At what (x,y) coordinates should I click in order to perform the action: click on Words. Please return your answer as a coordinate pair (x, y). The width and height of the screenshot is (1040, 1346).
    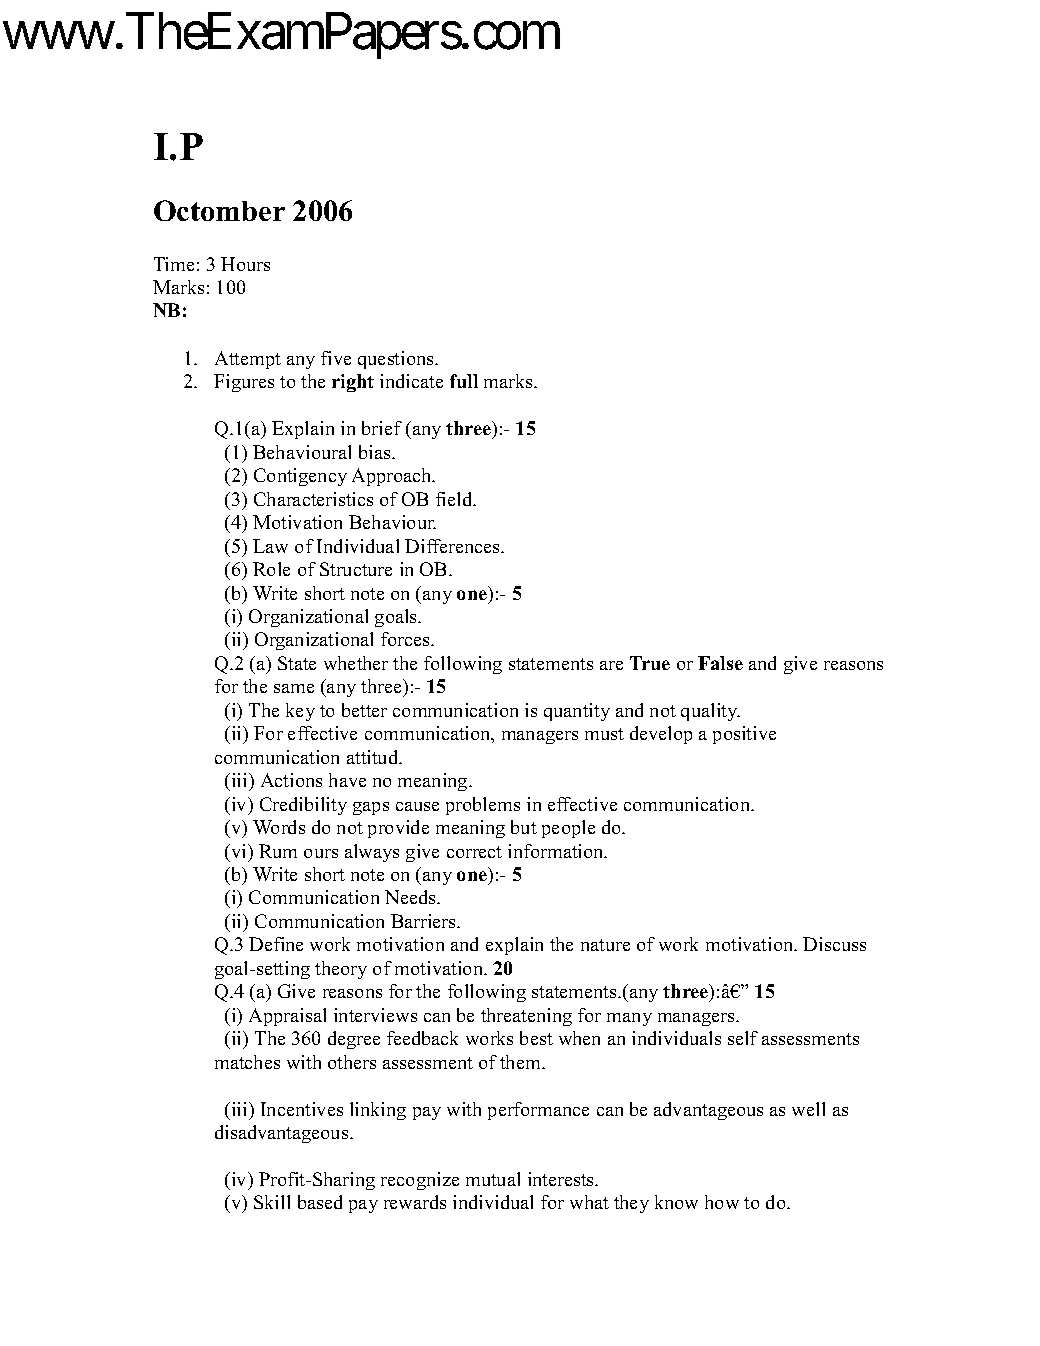
    Looking at the image, I should click on (279, 827).
